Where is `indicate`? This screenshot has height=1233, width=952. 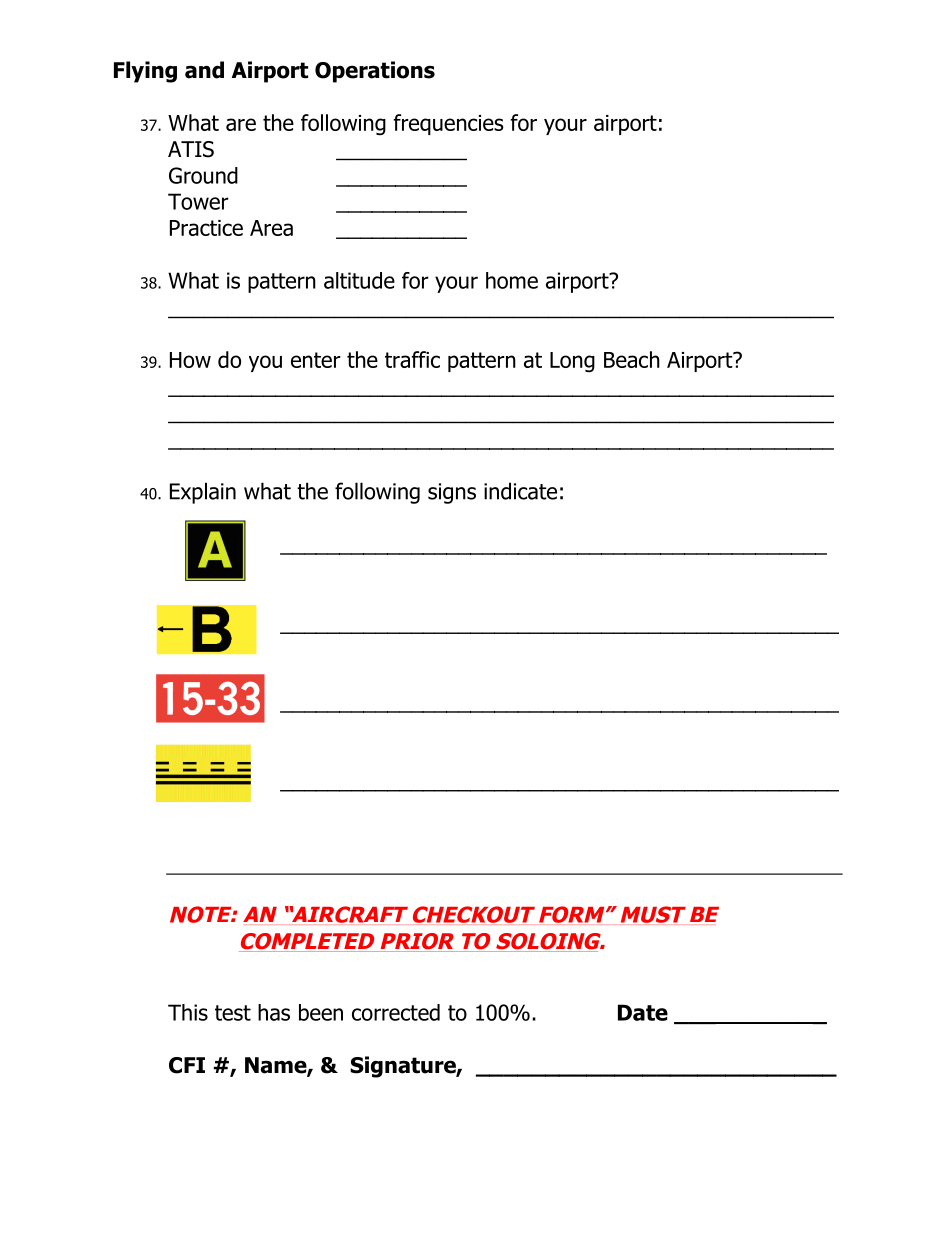
indicate is located at coordinates (520, 491).
